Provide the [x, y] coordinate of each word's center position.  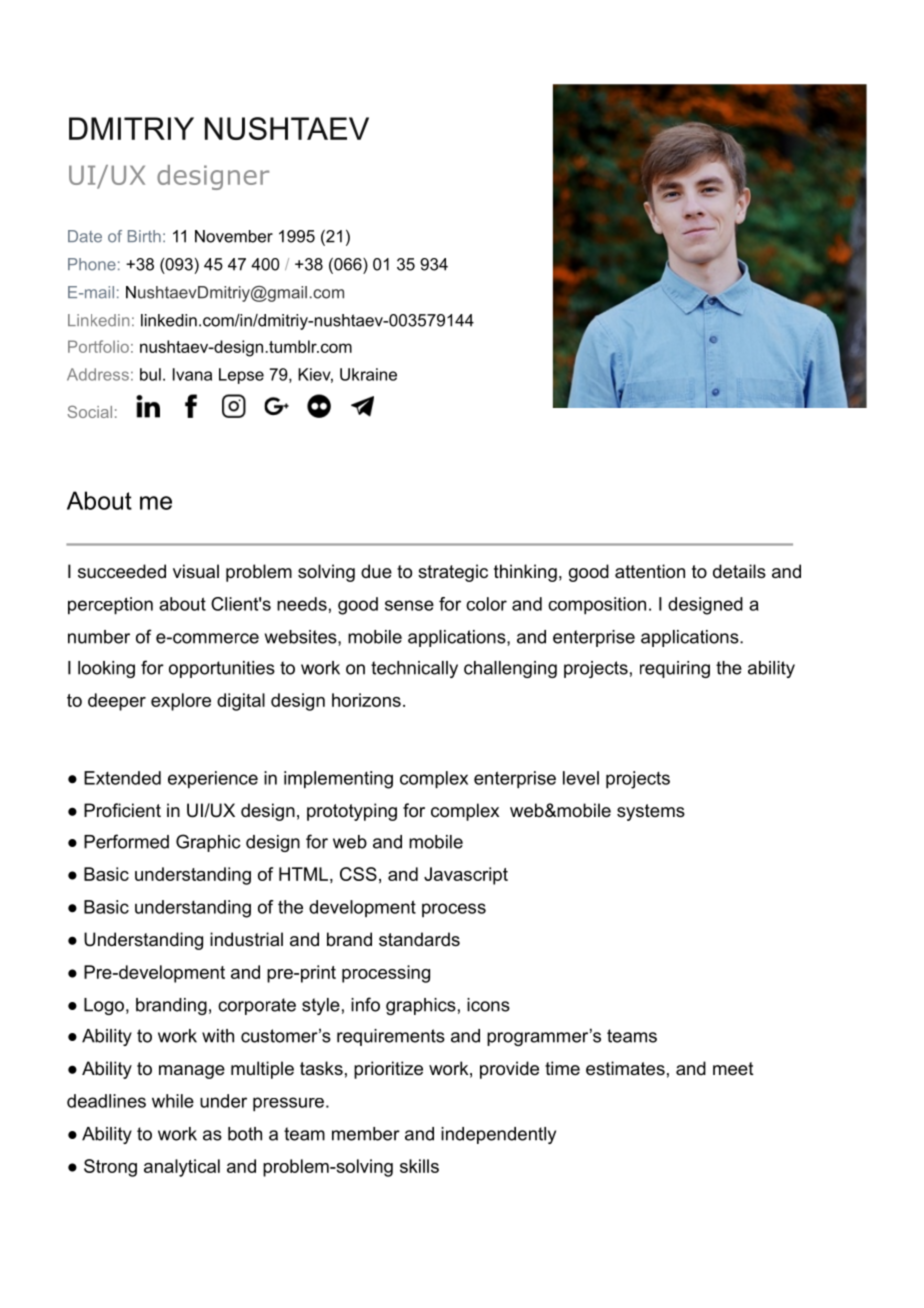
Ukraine [368, 374]
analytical [182, 1168]
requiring [675, 669]
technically [414, 669]
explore [181, 702]
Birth [144, 236]
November [234, 236]
